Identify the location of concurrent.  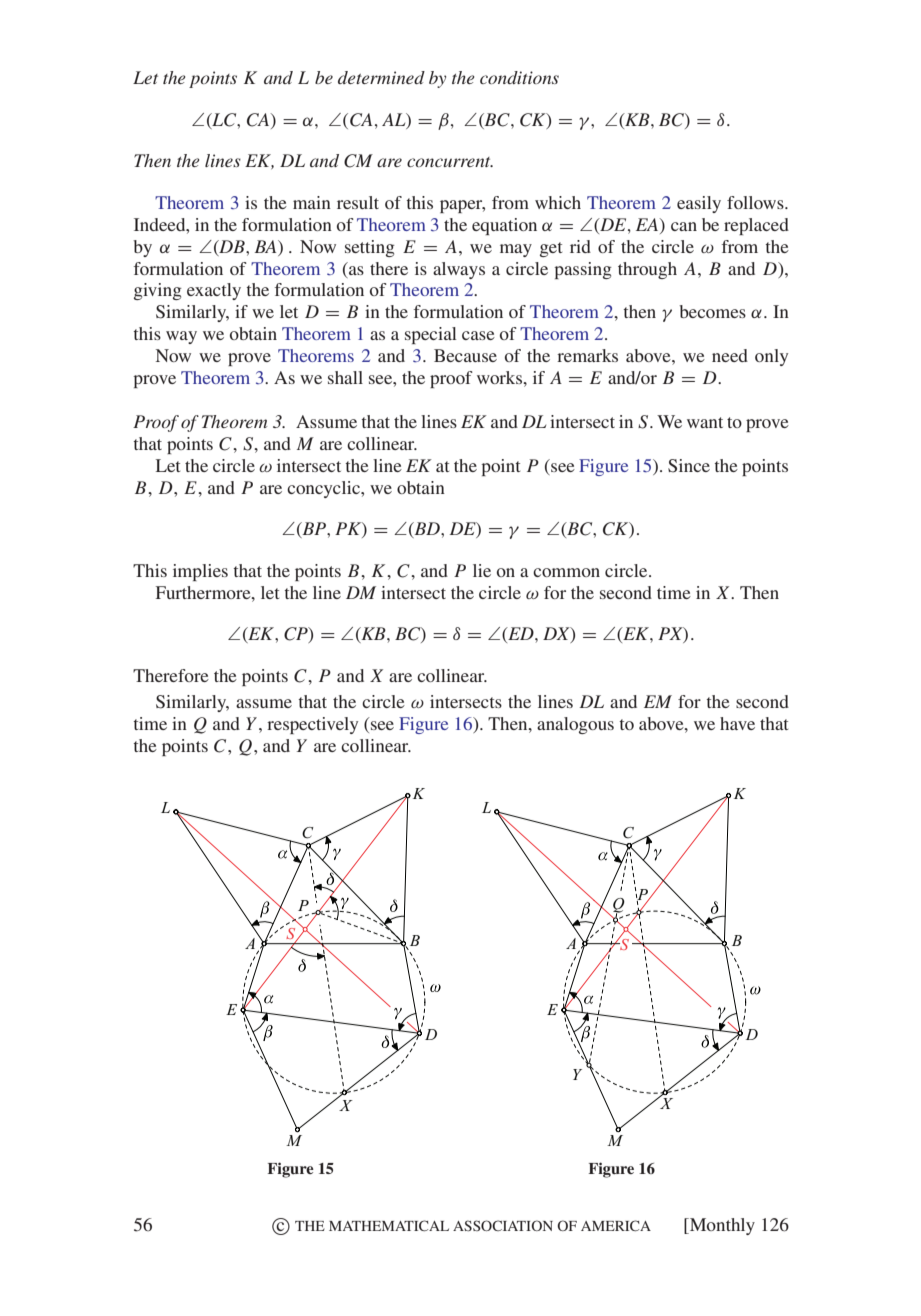
(450, 162).
